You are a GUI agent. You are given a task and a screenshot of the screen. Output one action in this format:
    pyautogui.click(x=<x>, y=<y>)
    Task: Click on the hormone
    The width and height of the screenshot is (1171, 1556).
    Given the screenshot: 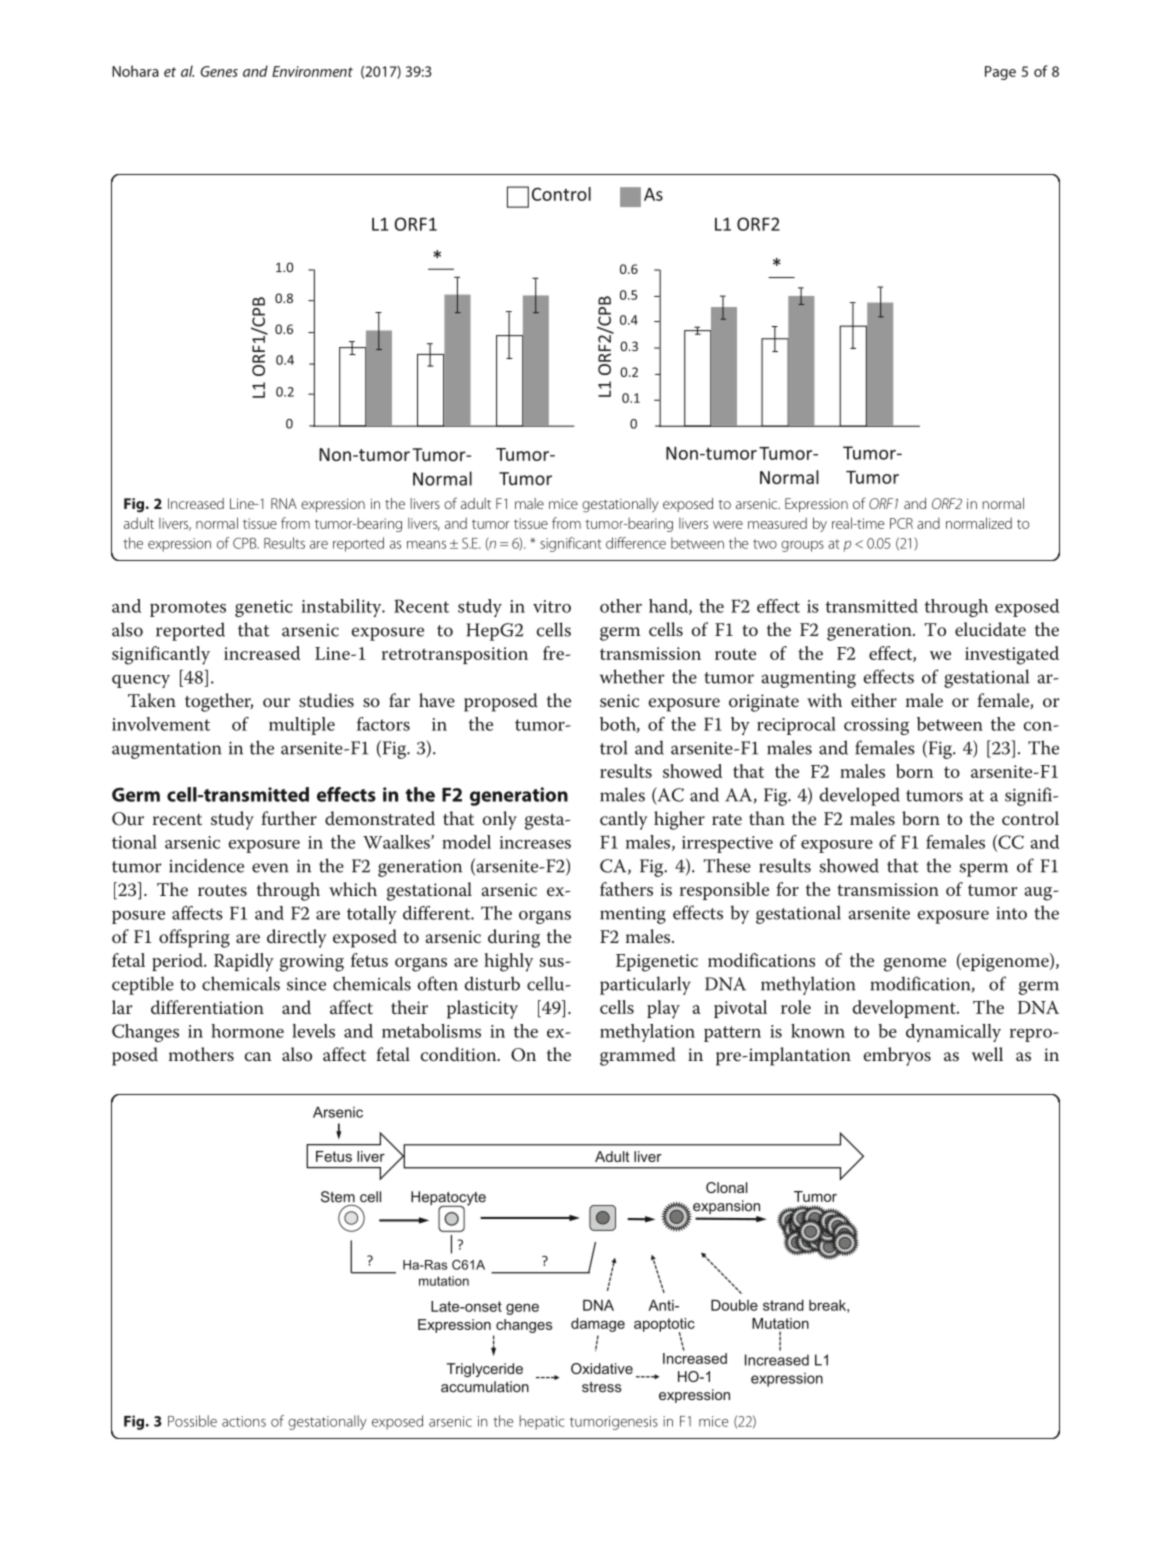 What is the action you would take?
    pyautogui.click(x=247, y=1031)
